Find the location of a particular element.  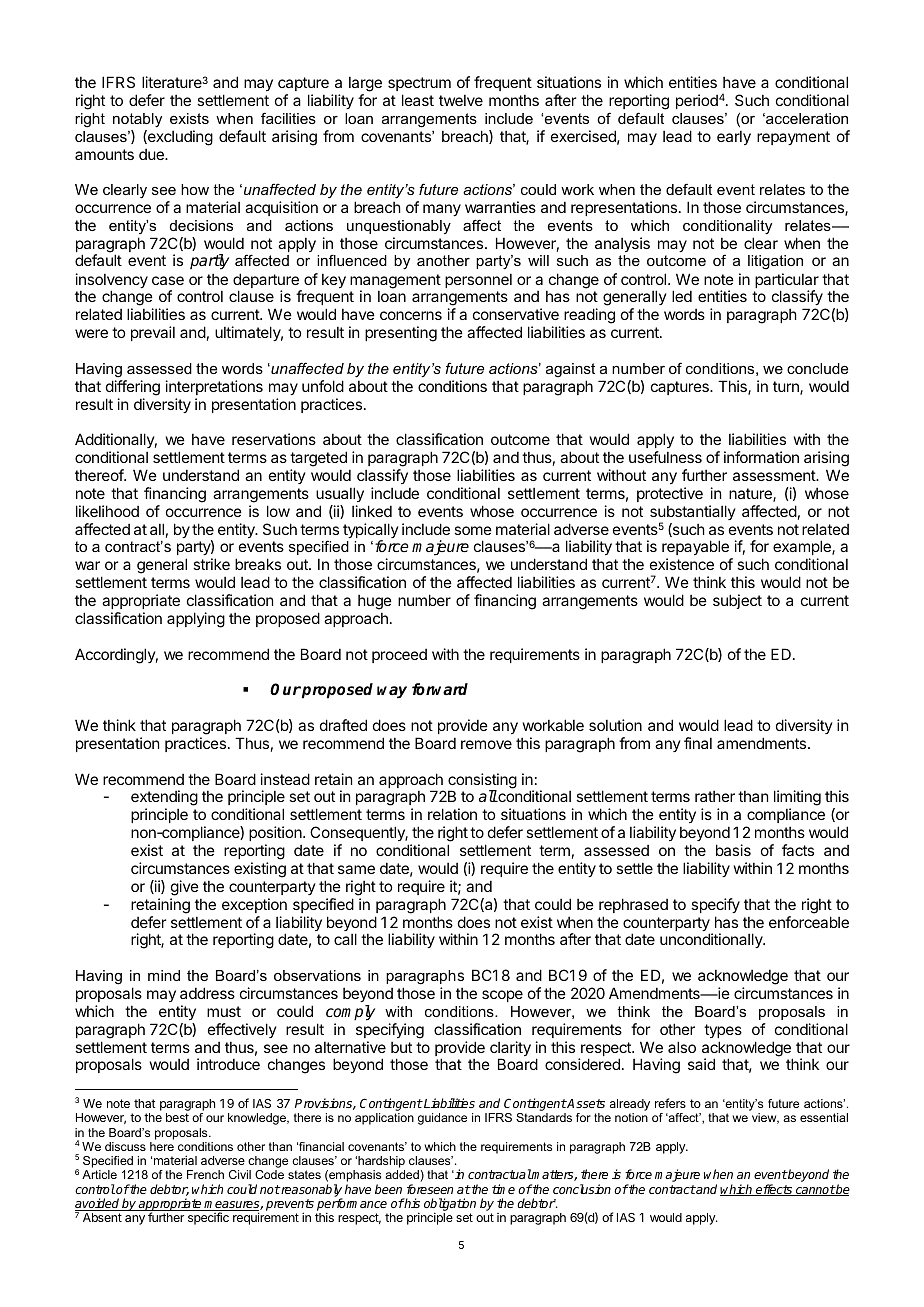

twelve is located at coordinates (461, 100).
